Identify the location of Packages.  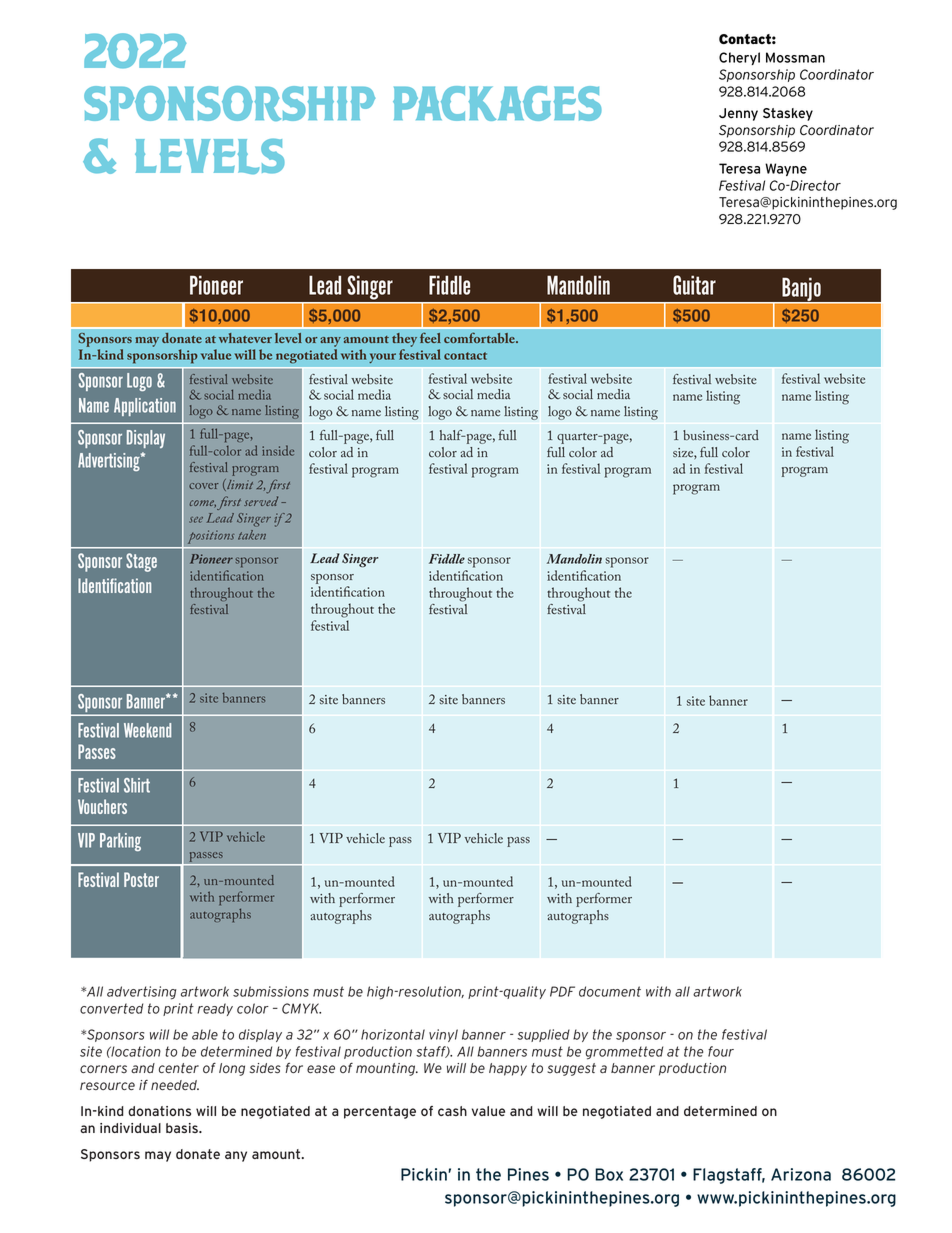
(497, 103).
